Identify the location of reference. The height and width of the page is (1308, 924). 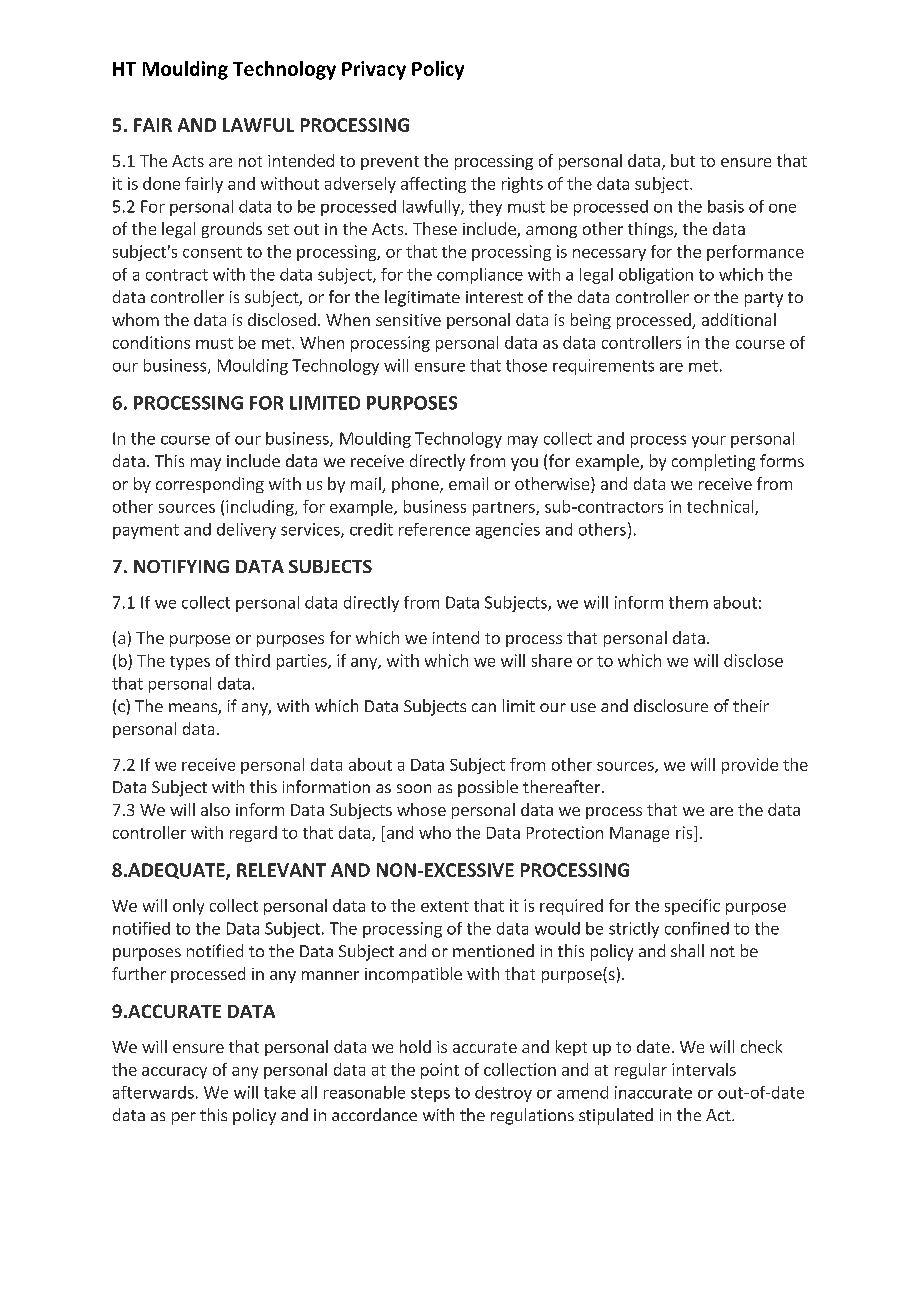
(434, 529).
